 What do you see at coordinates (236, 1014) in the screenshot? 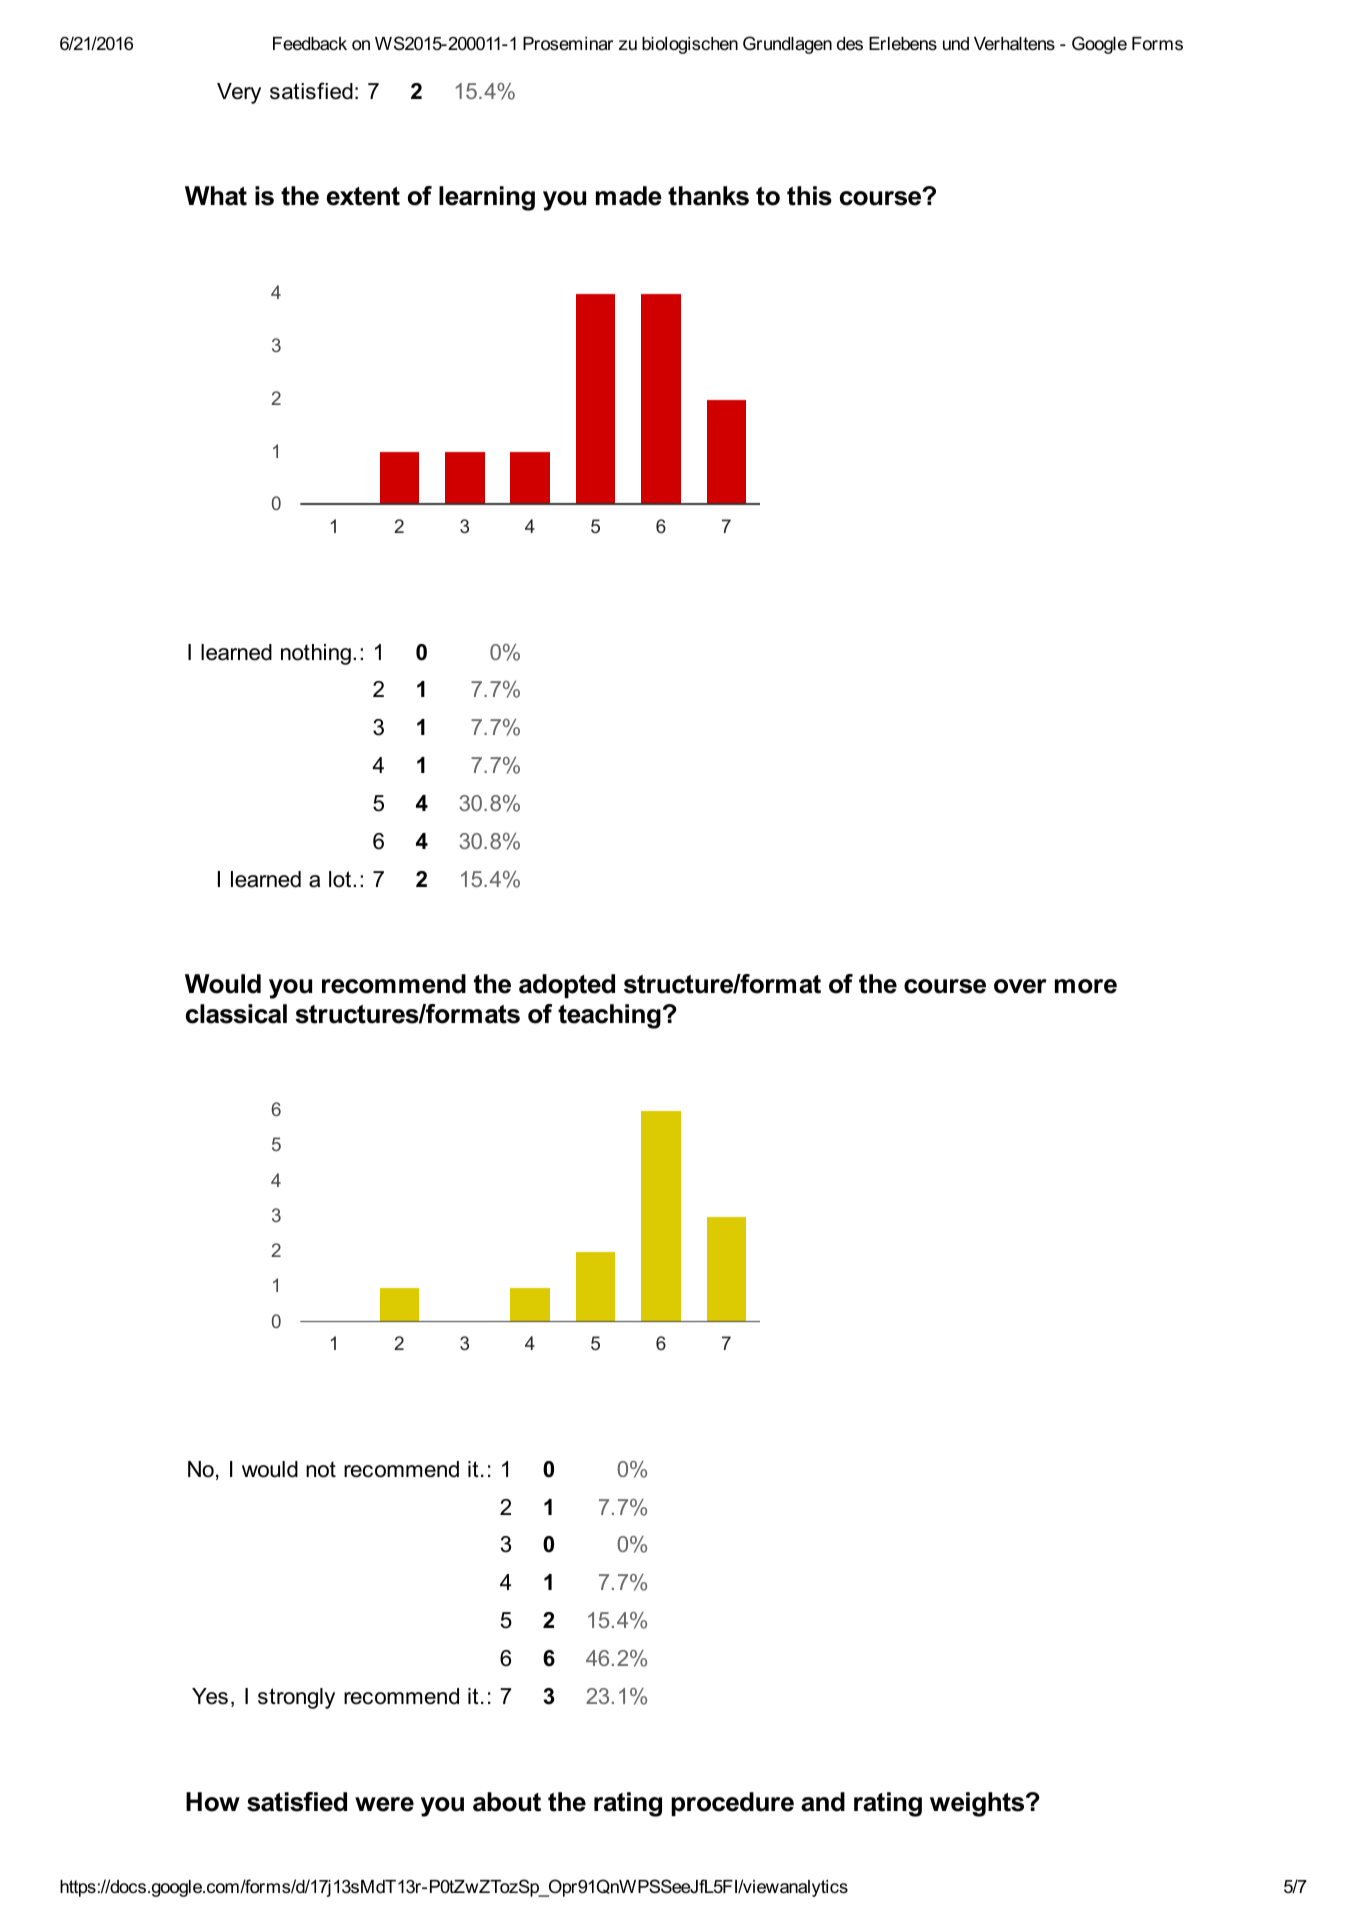
I see `classical` at bounding box center [236, 1014].
